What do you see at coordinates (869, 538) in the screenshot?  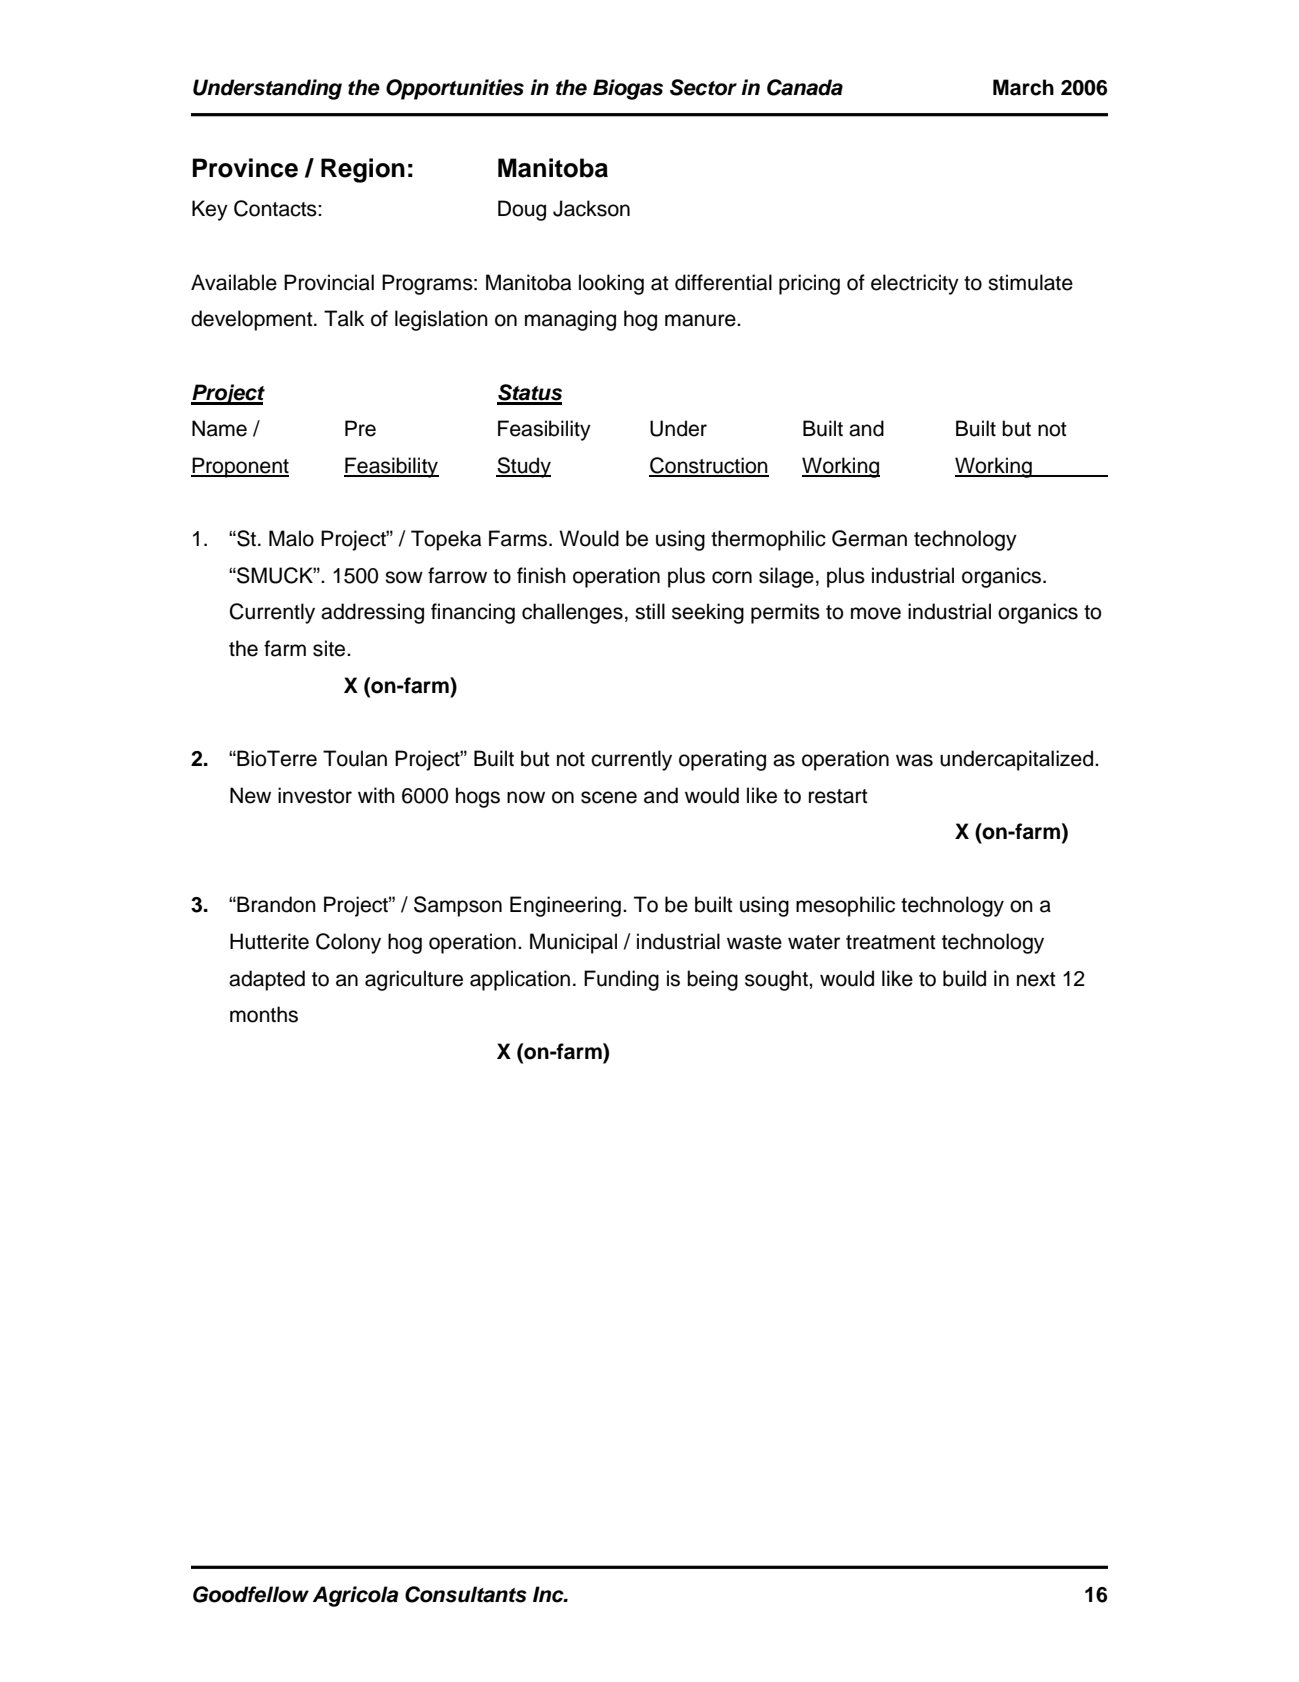 I see `German` at bounding box center [869, 538].
